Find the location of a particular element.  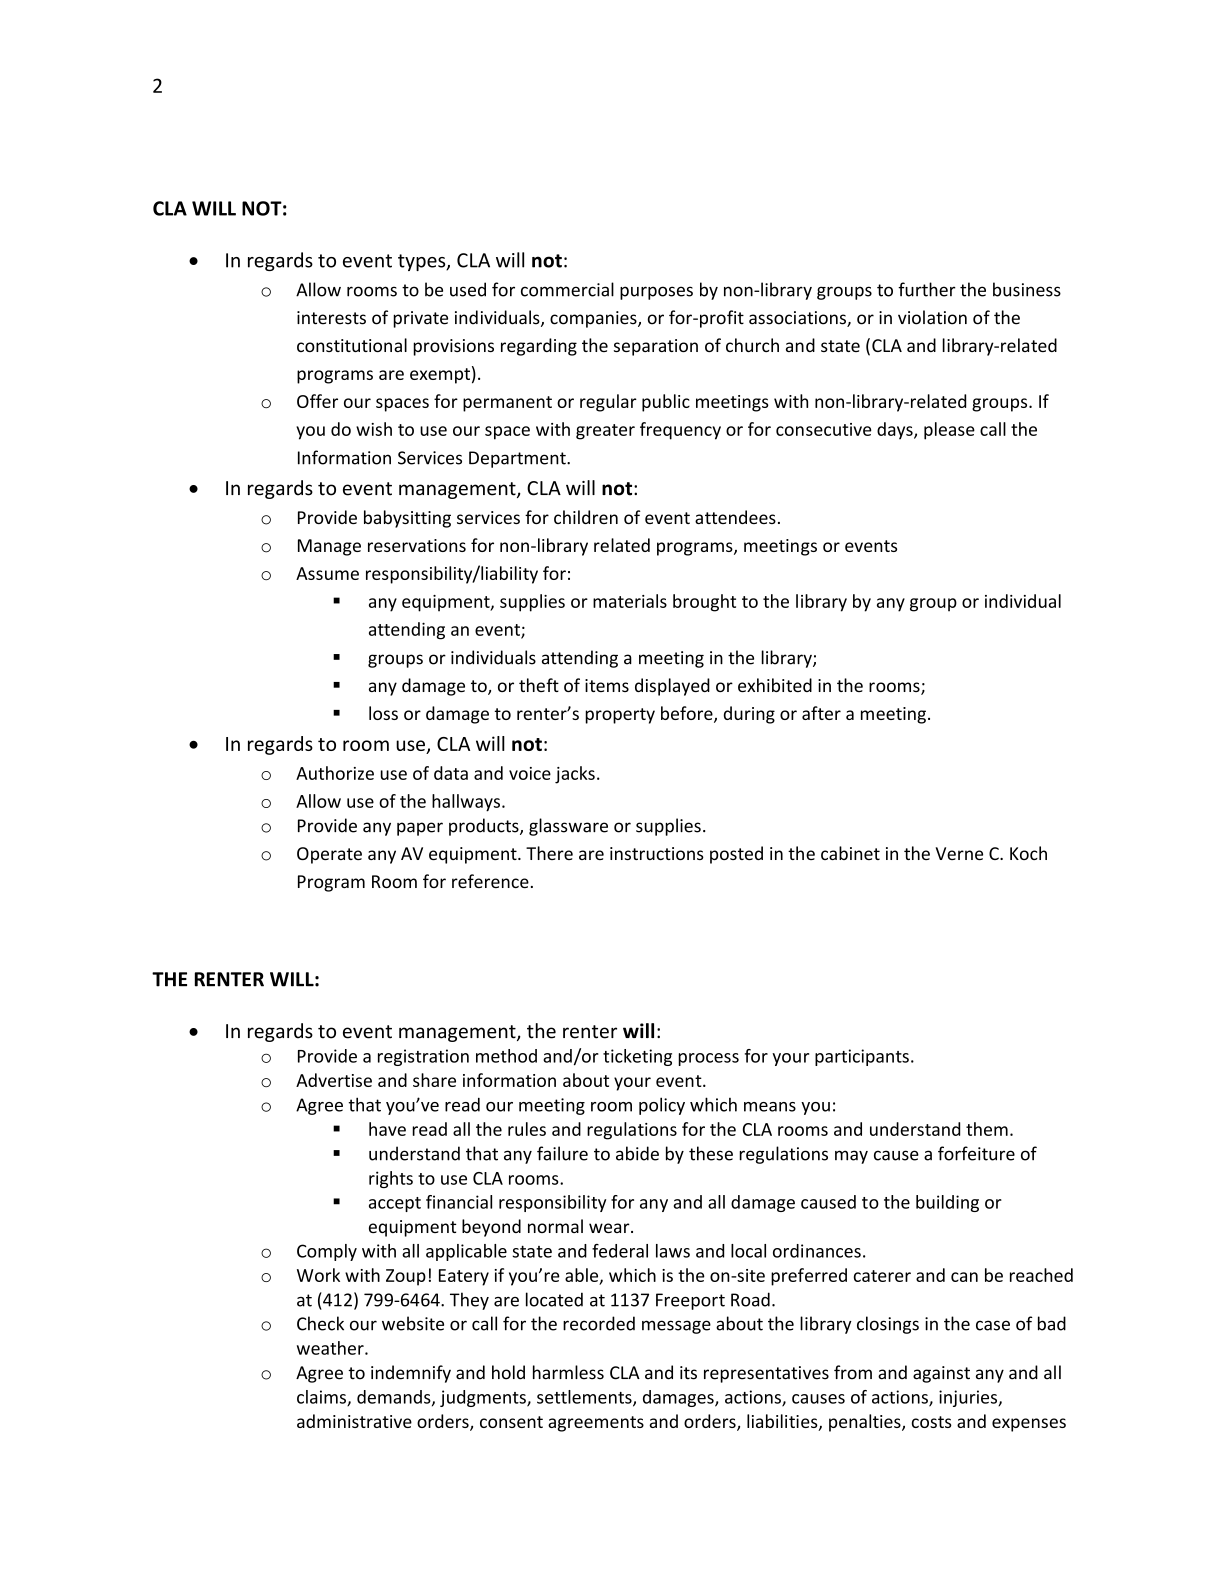

instructions is located at coordinates (657, 853).
